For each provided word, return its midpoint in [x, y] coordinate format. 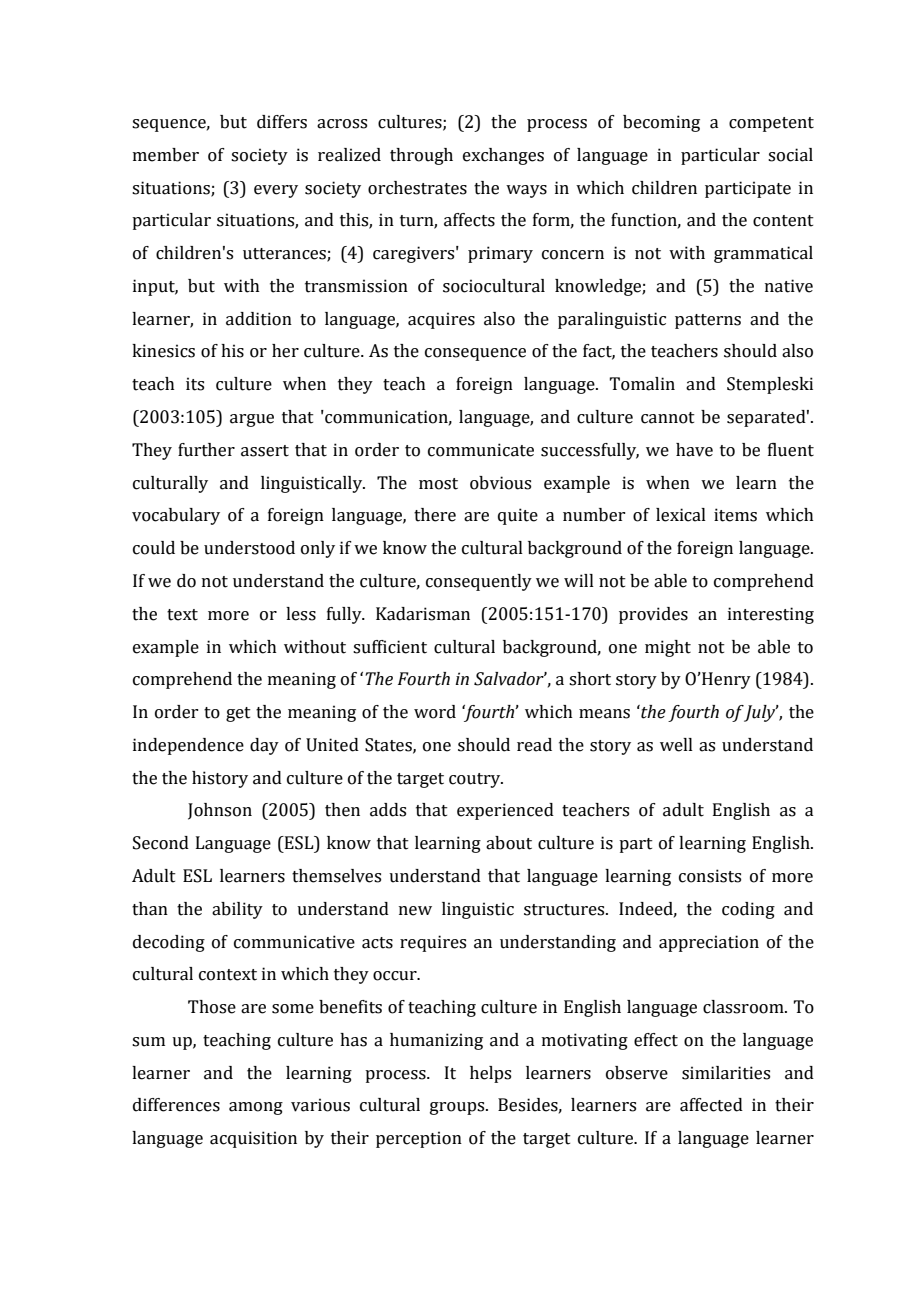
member [166, 155]
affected [711, 1105]
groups [458, 1108]
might [668, 648]
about [509, 843]
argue [252, 420]
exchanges [503, 156]
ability [237, 910]
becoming [661, 123]
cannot [668, 418]
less [301, 614]
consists [710, 876]
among [256, 1108]
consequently [479, 582]
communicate [481, 450]
